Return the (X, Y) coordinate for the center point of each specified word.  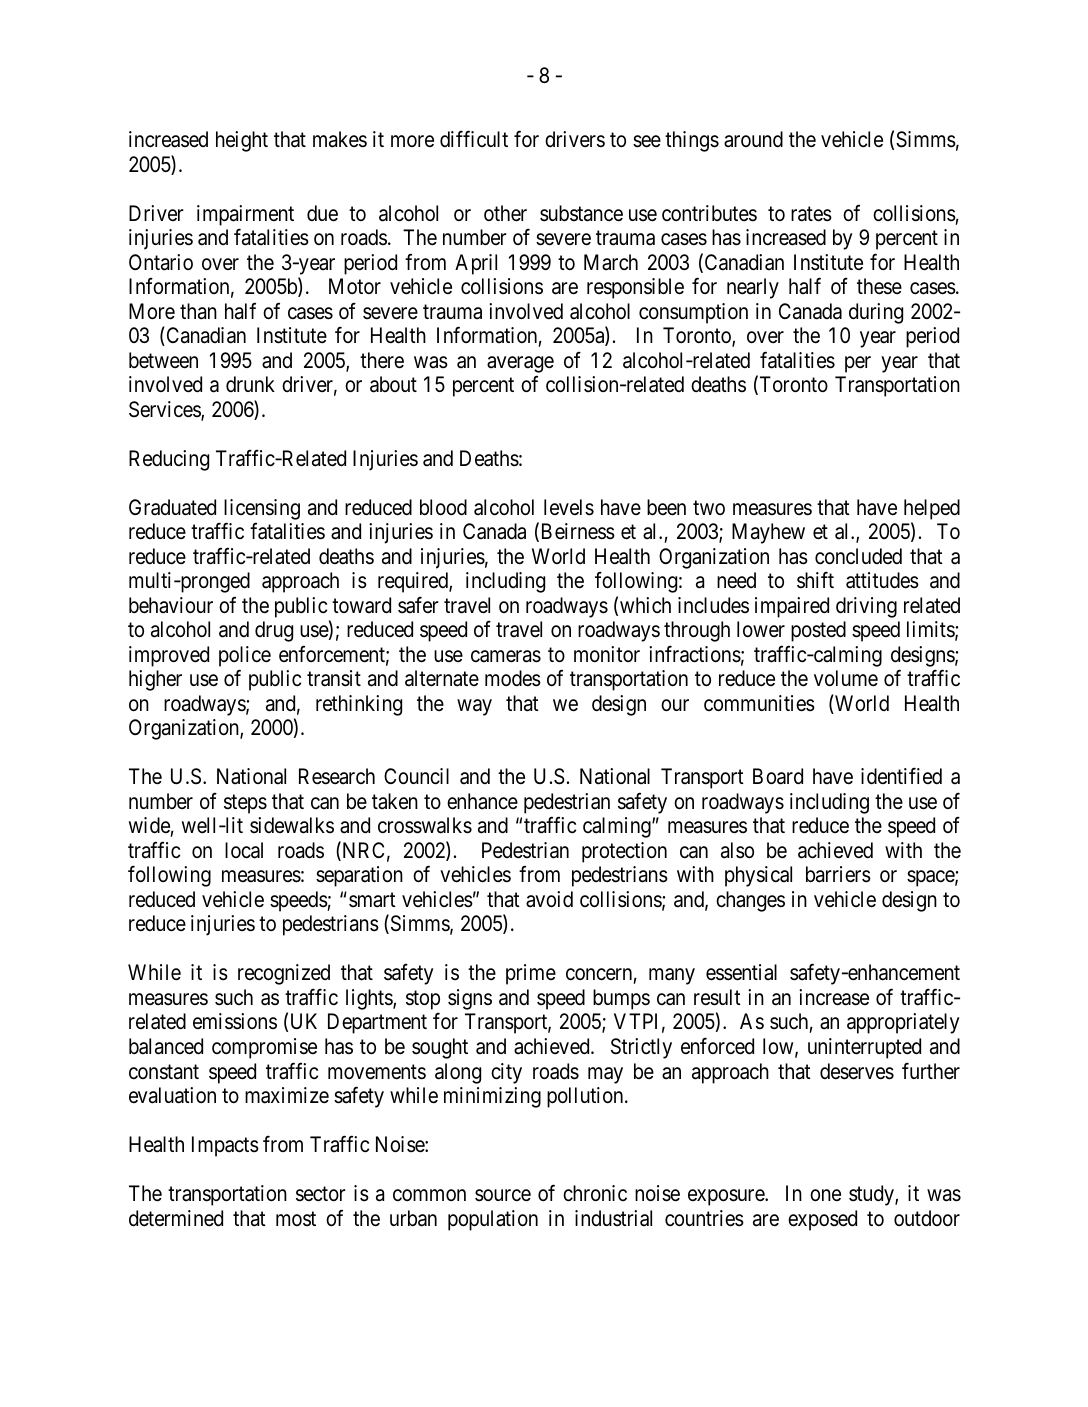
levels (569, 507)
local (244, 850)
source (503, 1195)
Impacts (225, 1146)
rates (811, 214)
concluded (858, 556)
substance (581, 213)
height (242, 141)
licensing (262, 509)
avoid (549, 899)
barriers (838, 874)
